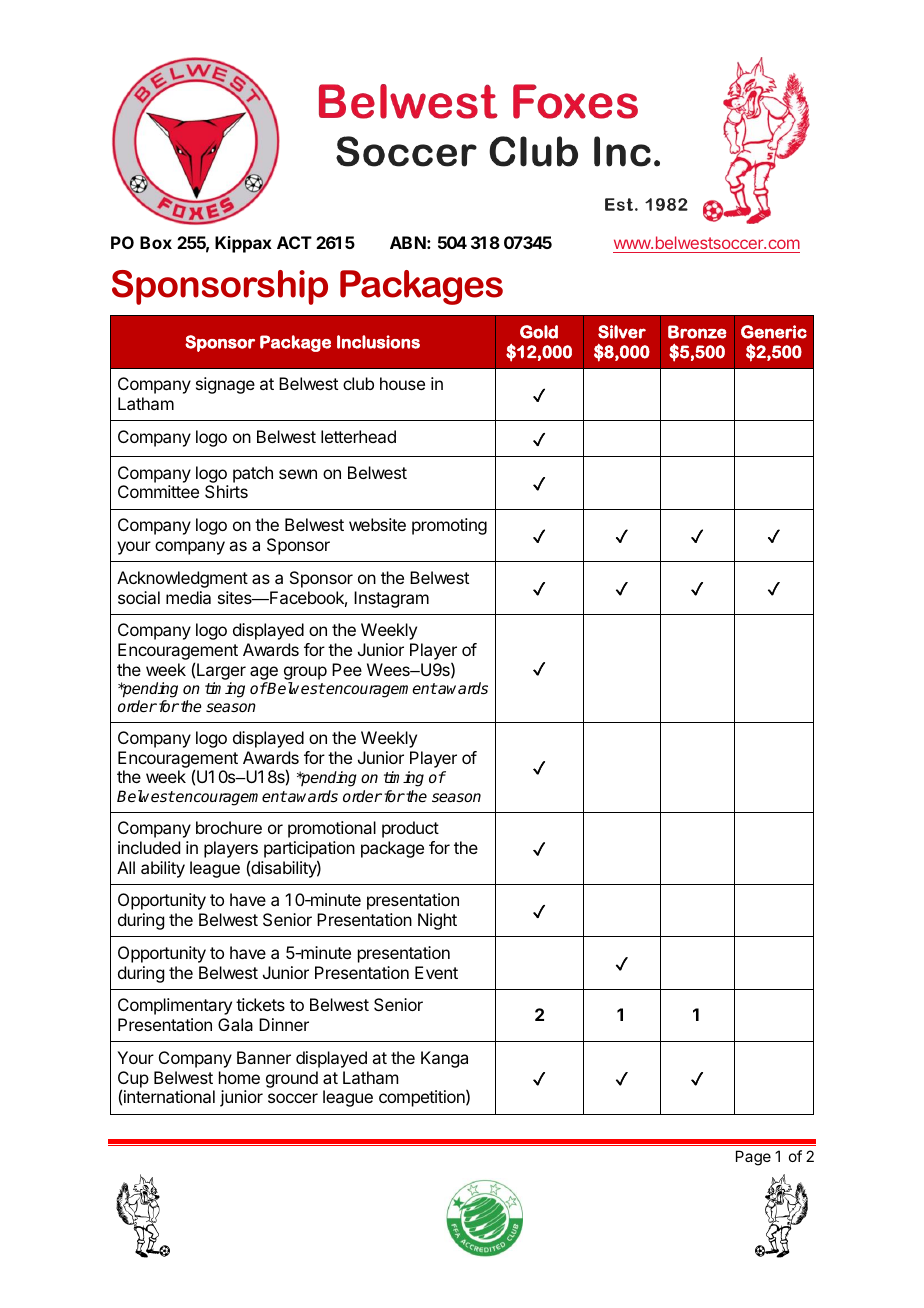 This screenshot has width=924, height=1308. I want to click on Instagram, so click(391, 599).
